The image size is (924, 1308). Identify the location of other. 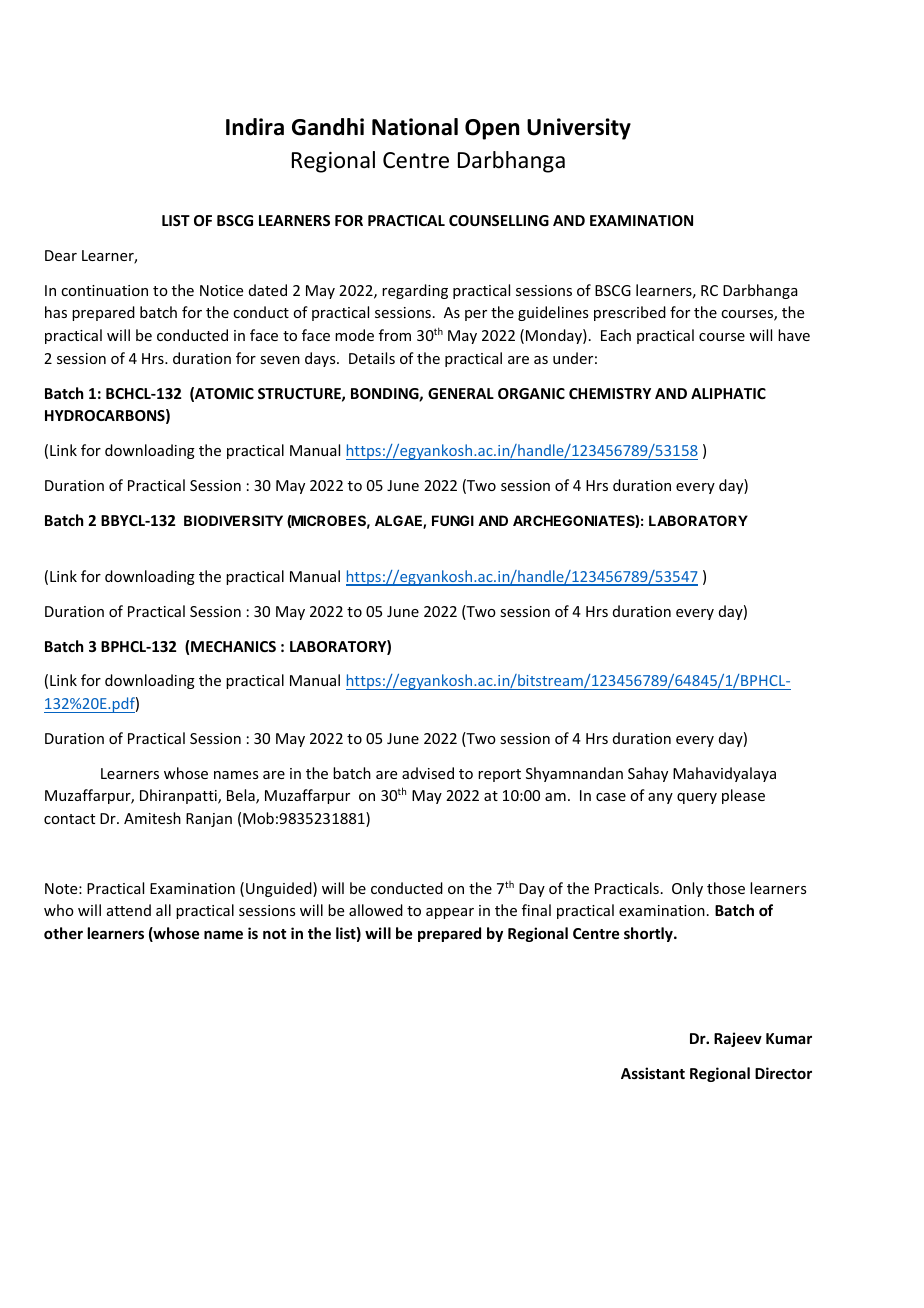
(63, 933).
